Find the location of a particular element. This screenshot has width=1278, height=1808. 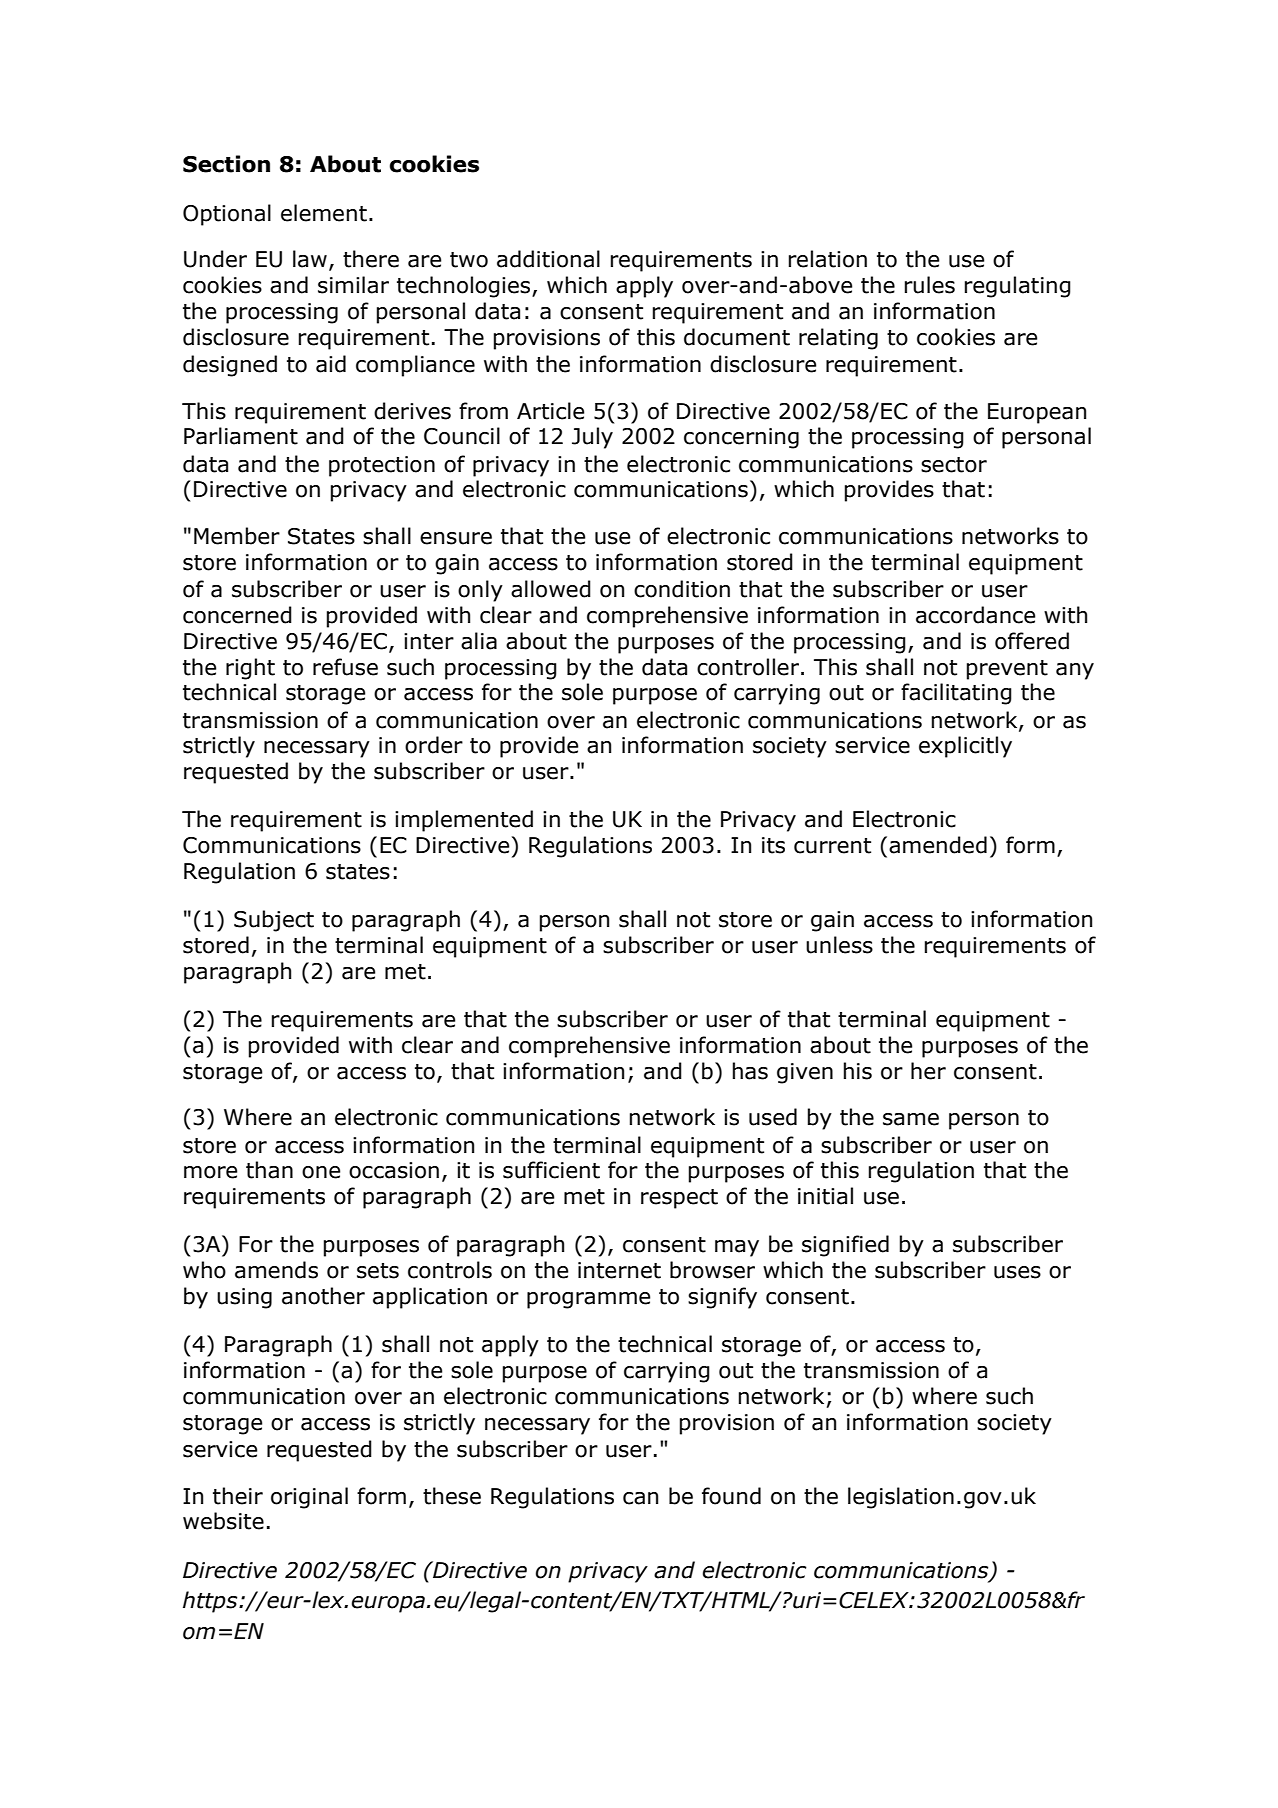

rules is located at coordinates (930, 285).
